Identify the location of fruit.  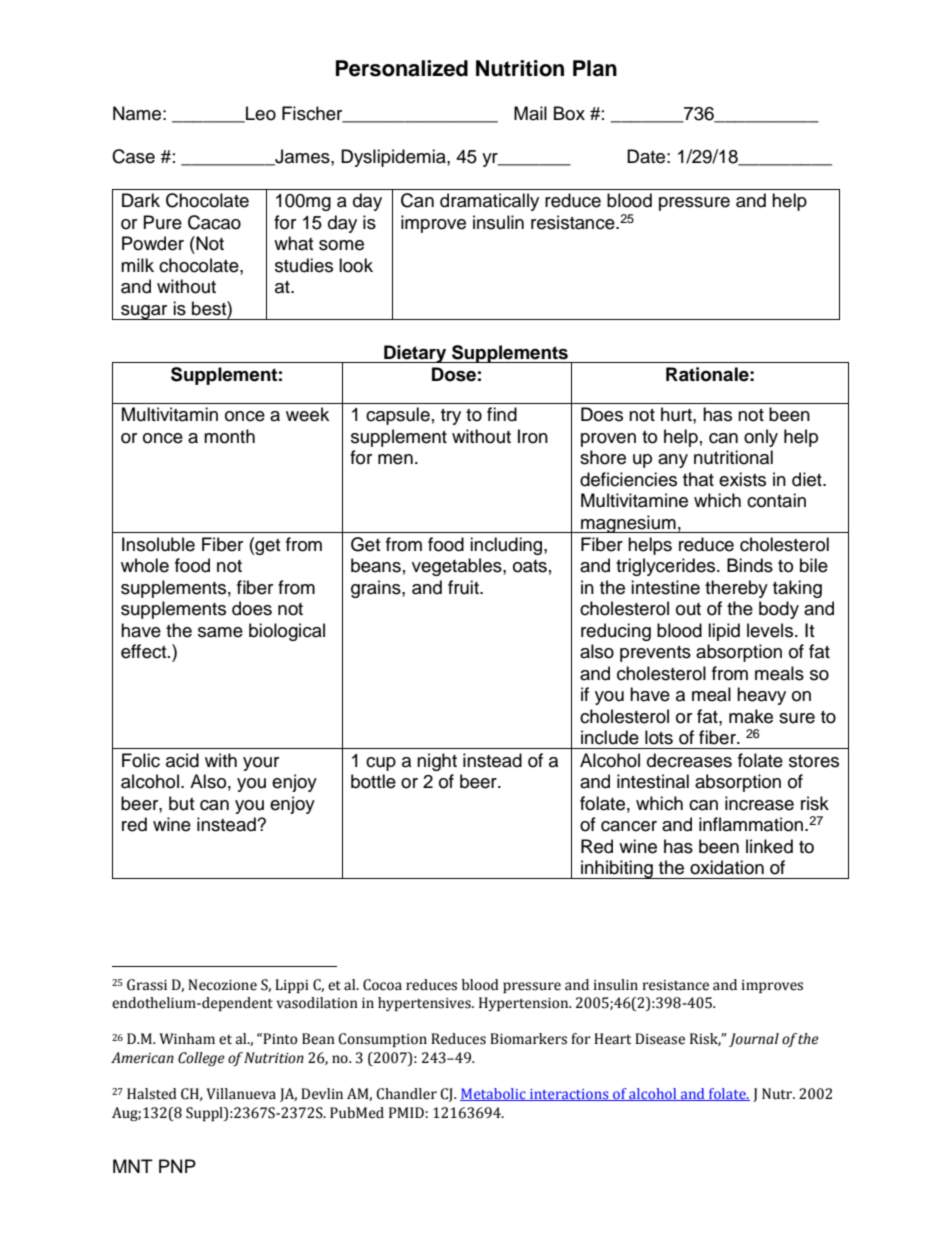
(464, 587).
